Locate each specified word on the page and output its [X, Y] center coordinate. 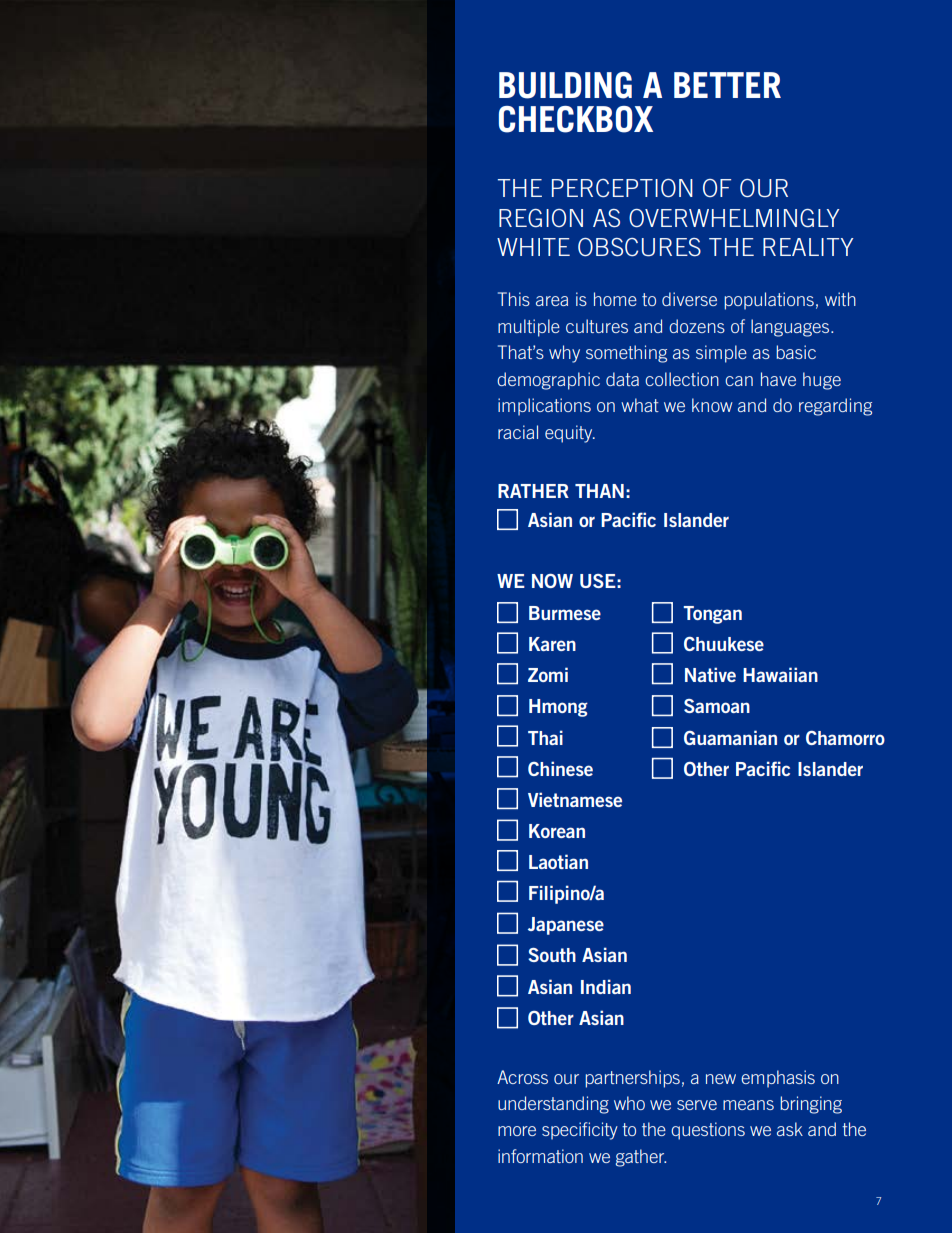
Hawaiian [780, 674]
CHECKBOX [576, 119]
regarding [835, 407]
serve [697, 1105]
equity [570, 434]
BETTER [727, 85]
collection [682, 379]
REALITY [808, 247]
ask [790, 1129]
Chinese [560, 768]
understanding [553, 1105]
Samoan [717, 706]
